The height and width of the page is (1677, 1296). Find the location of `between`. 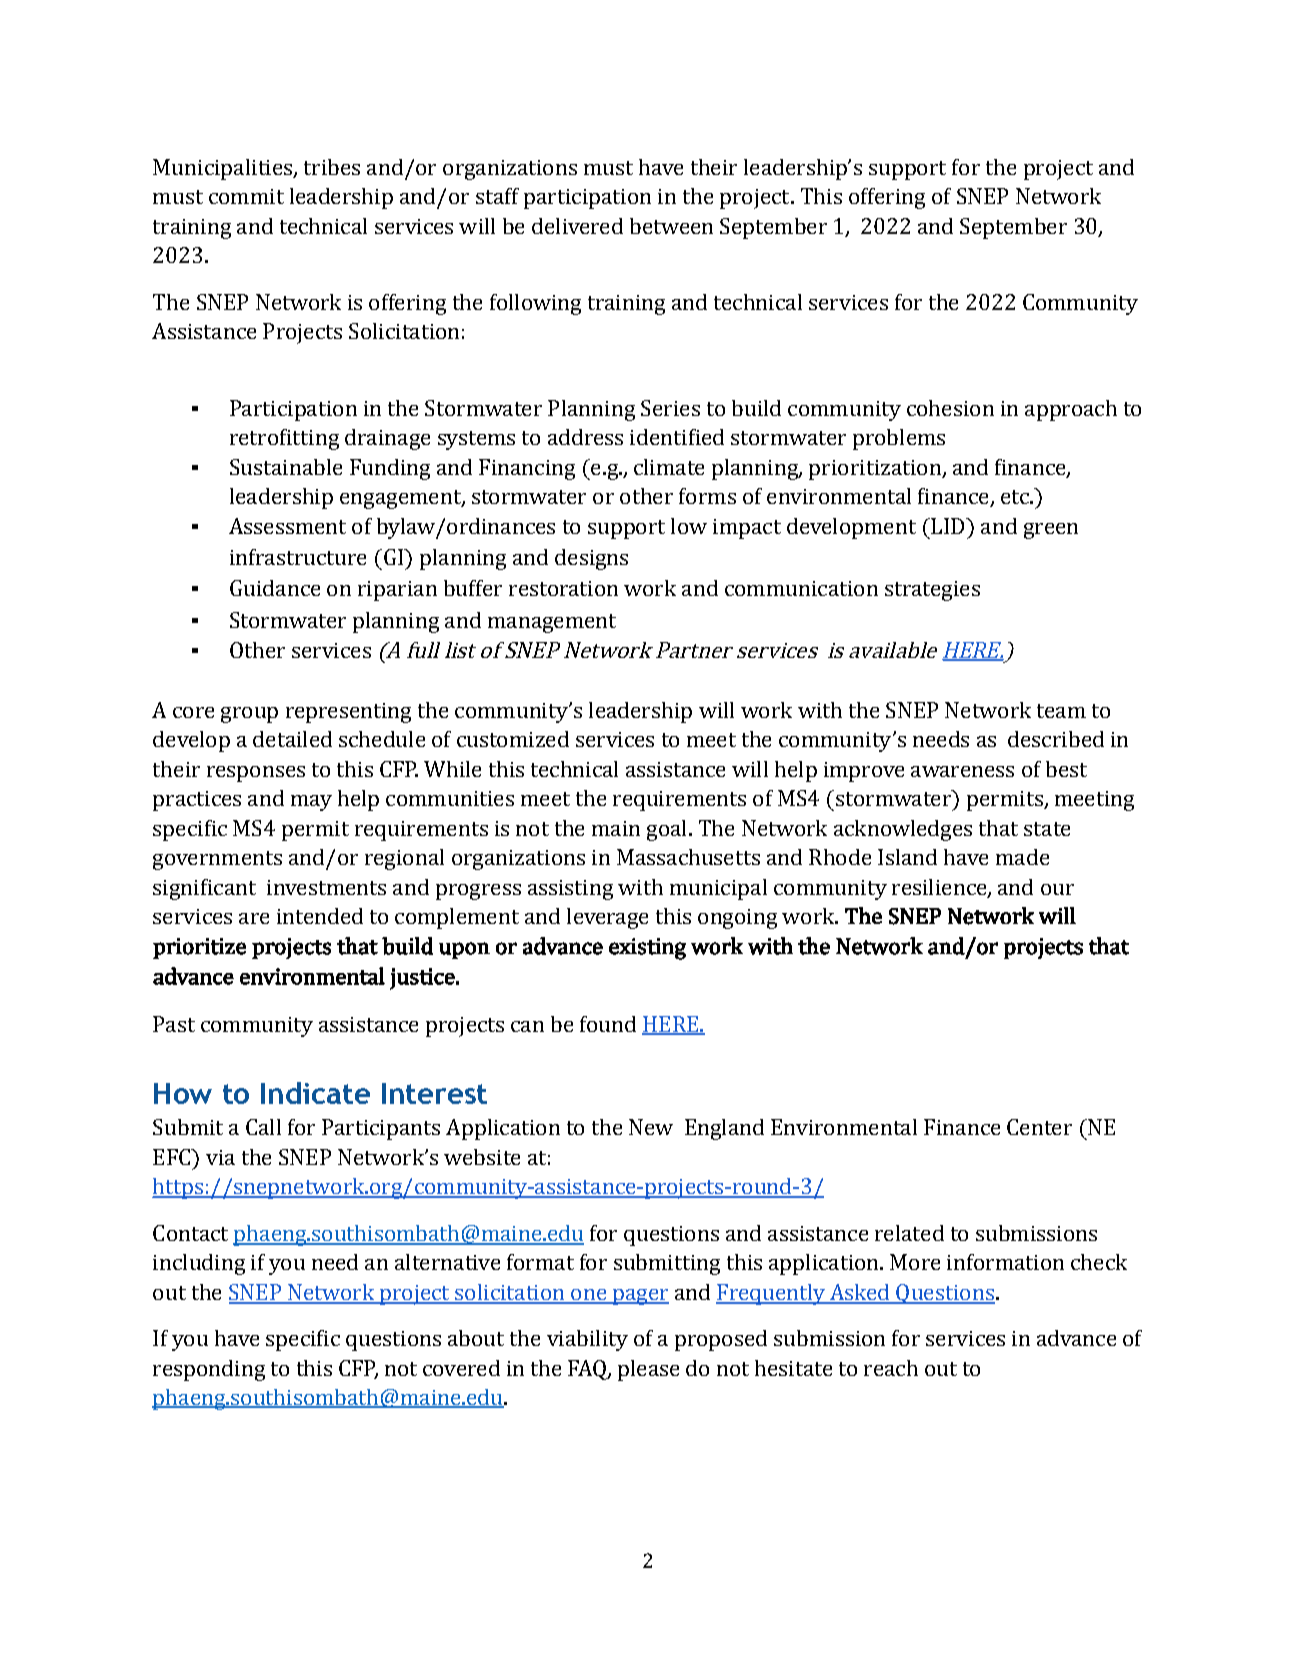

between is located at coordinates (671, 226).
